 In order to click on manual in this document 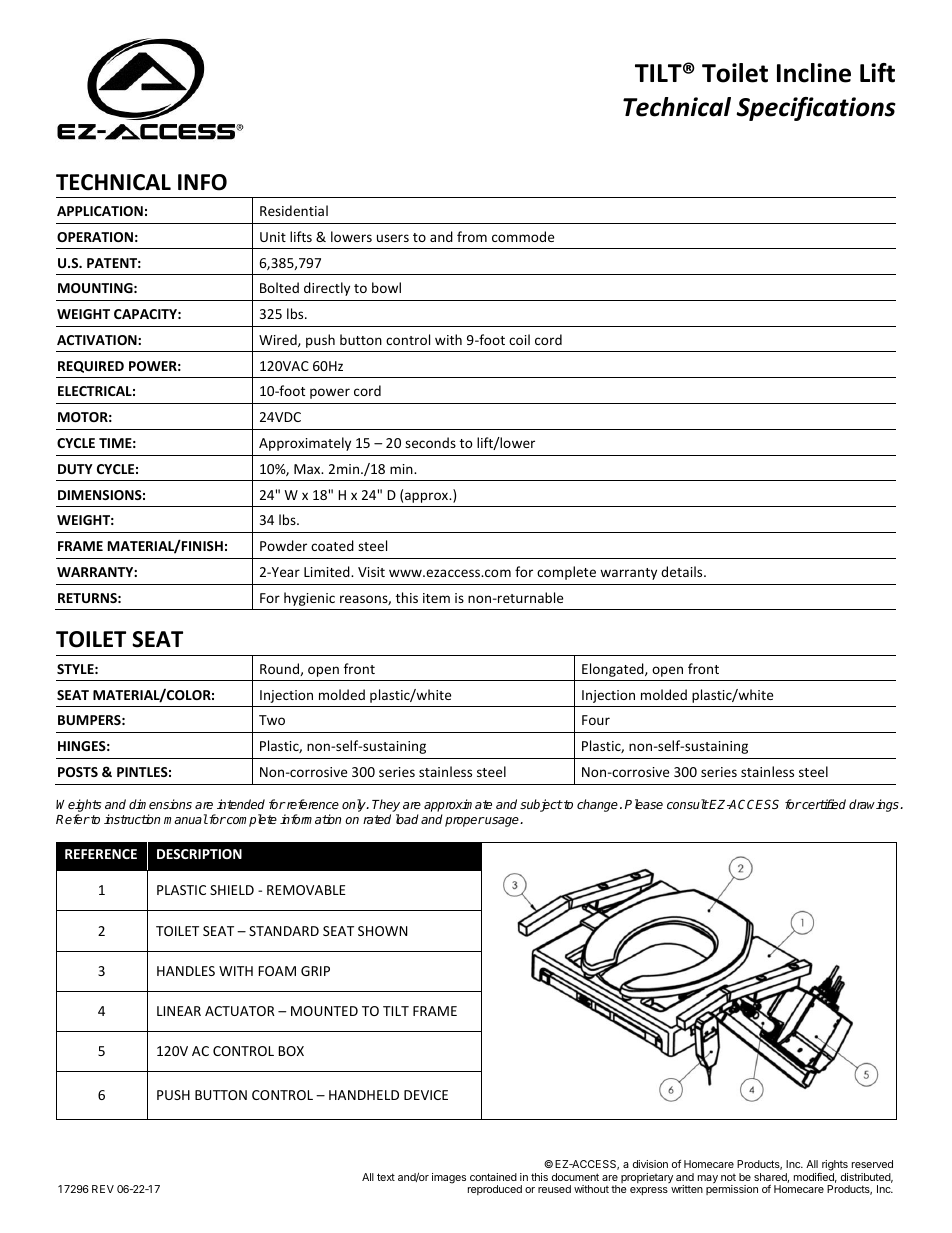, I will do `click(186, 819)`.
